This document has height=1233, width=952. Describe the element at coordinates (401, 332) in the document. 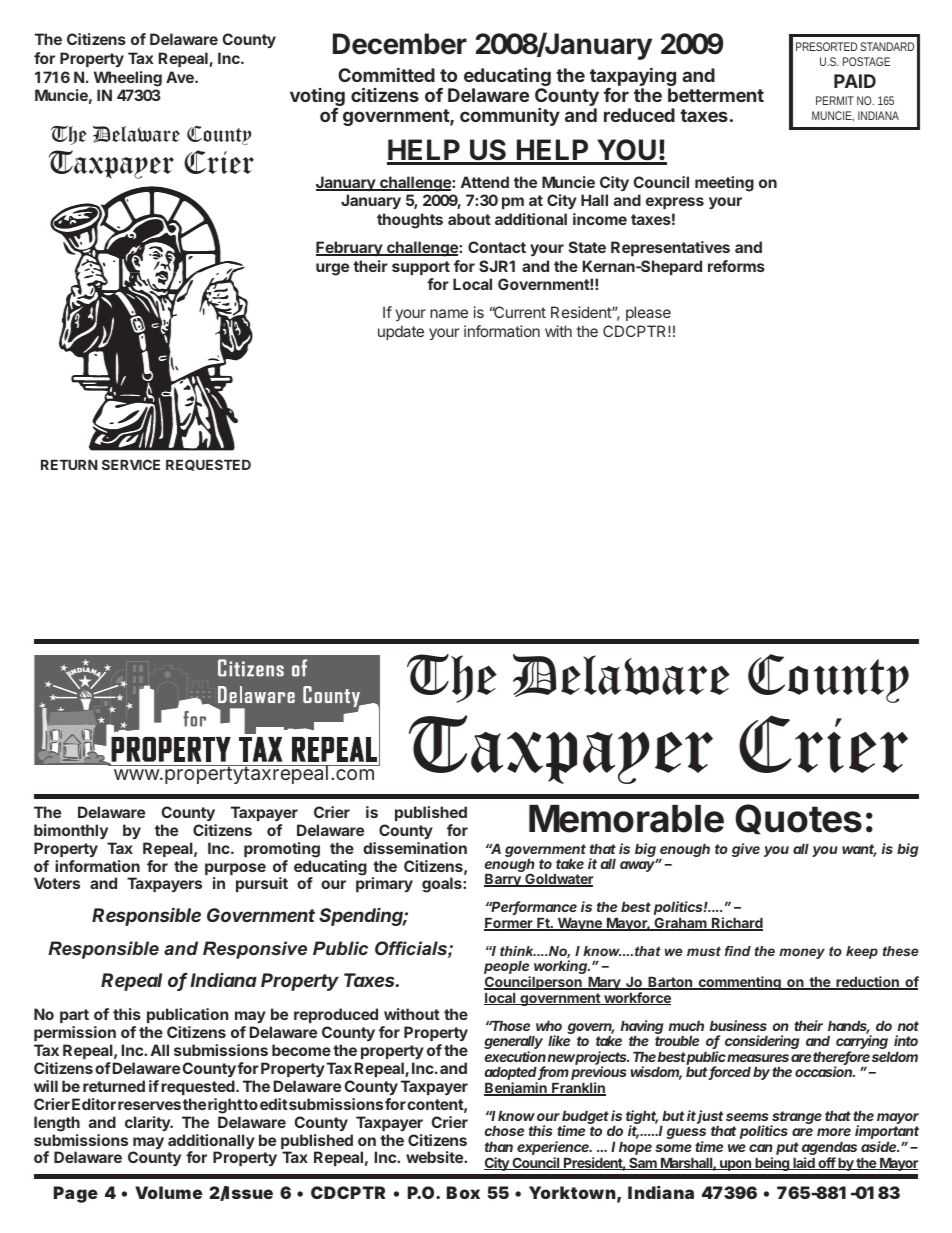

I see `update` at that location.
